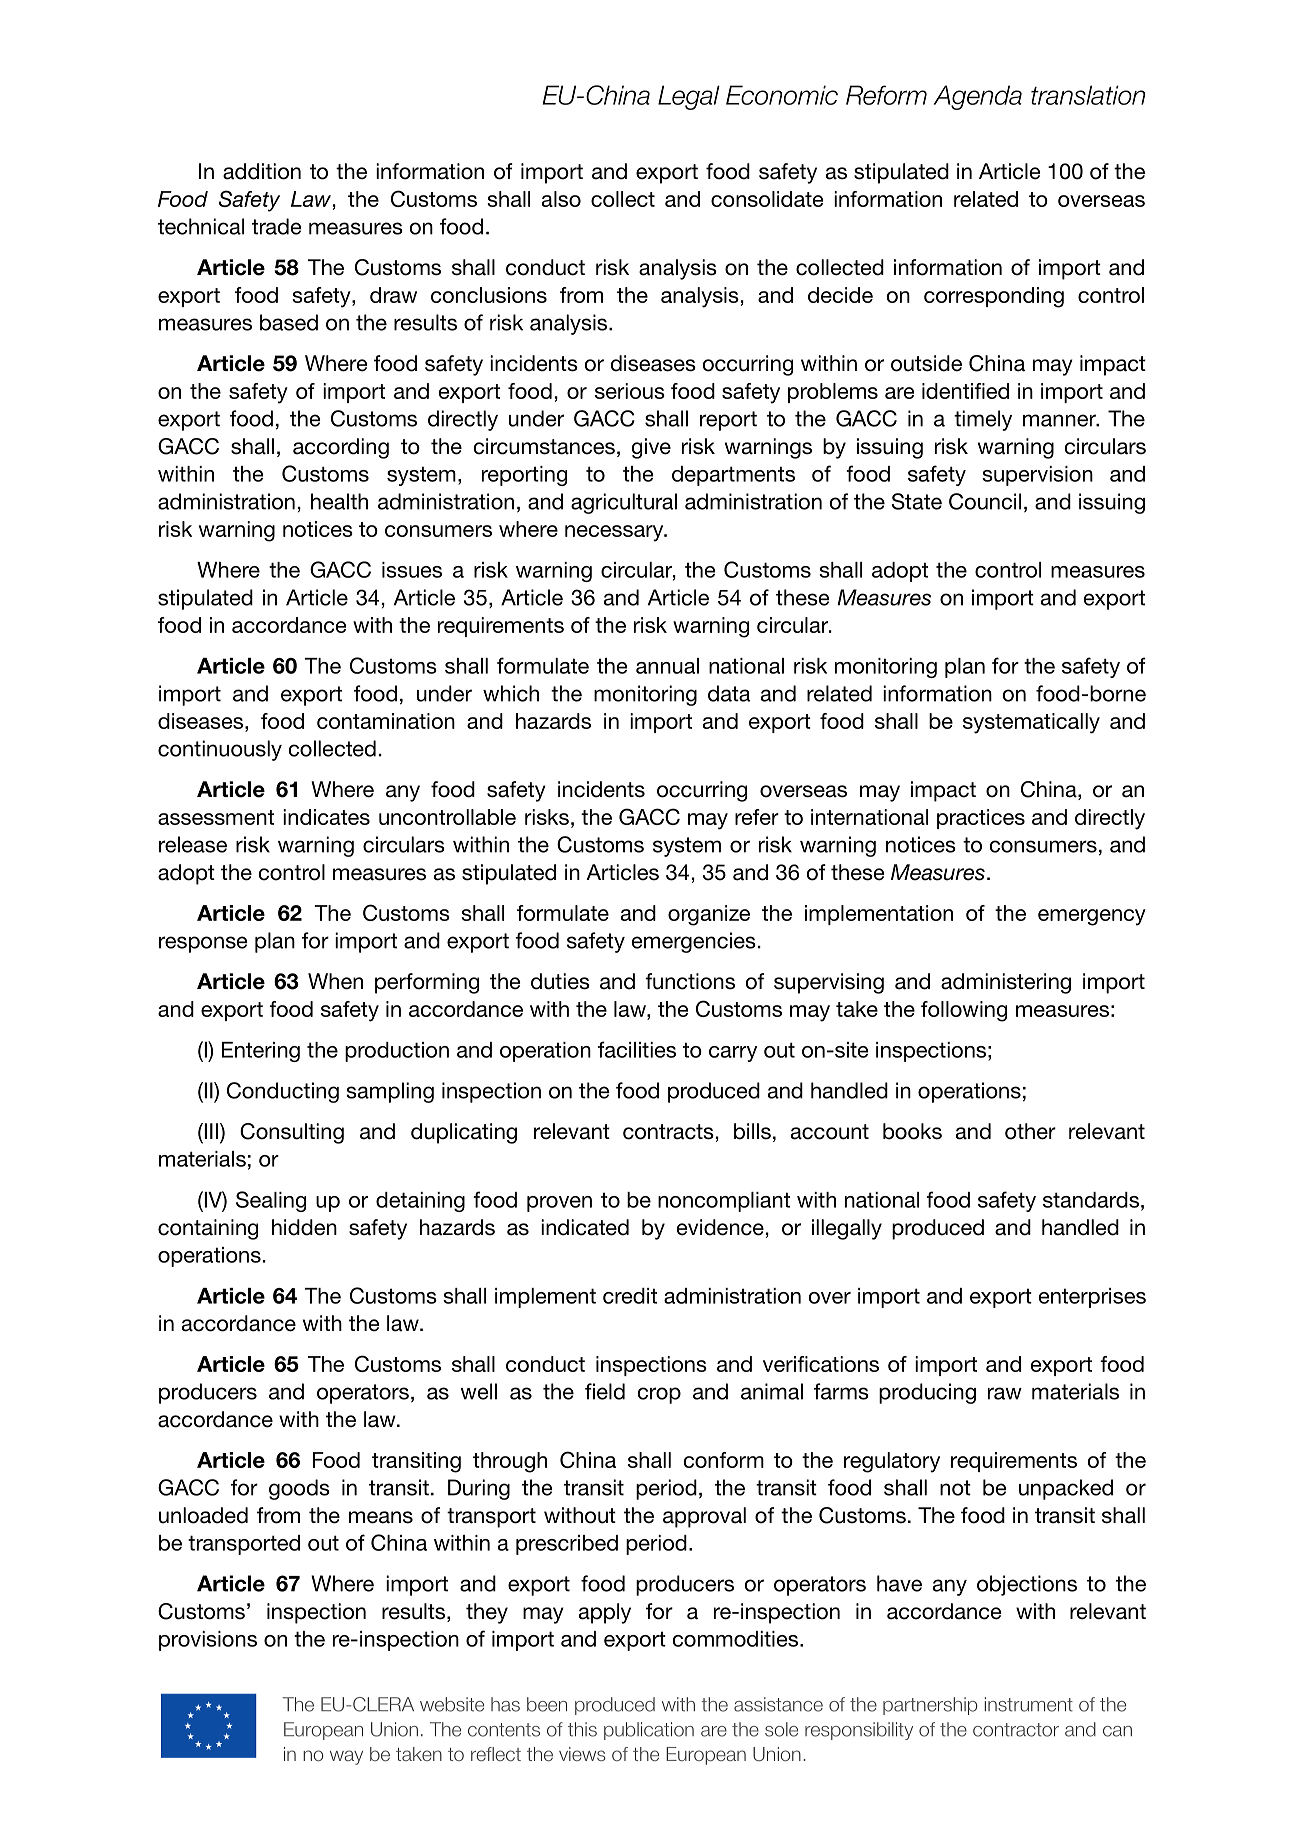 This screenshot has width=1306, height=1845. I want to click on also, so click(561, 199).
